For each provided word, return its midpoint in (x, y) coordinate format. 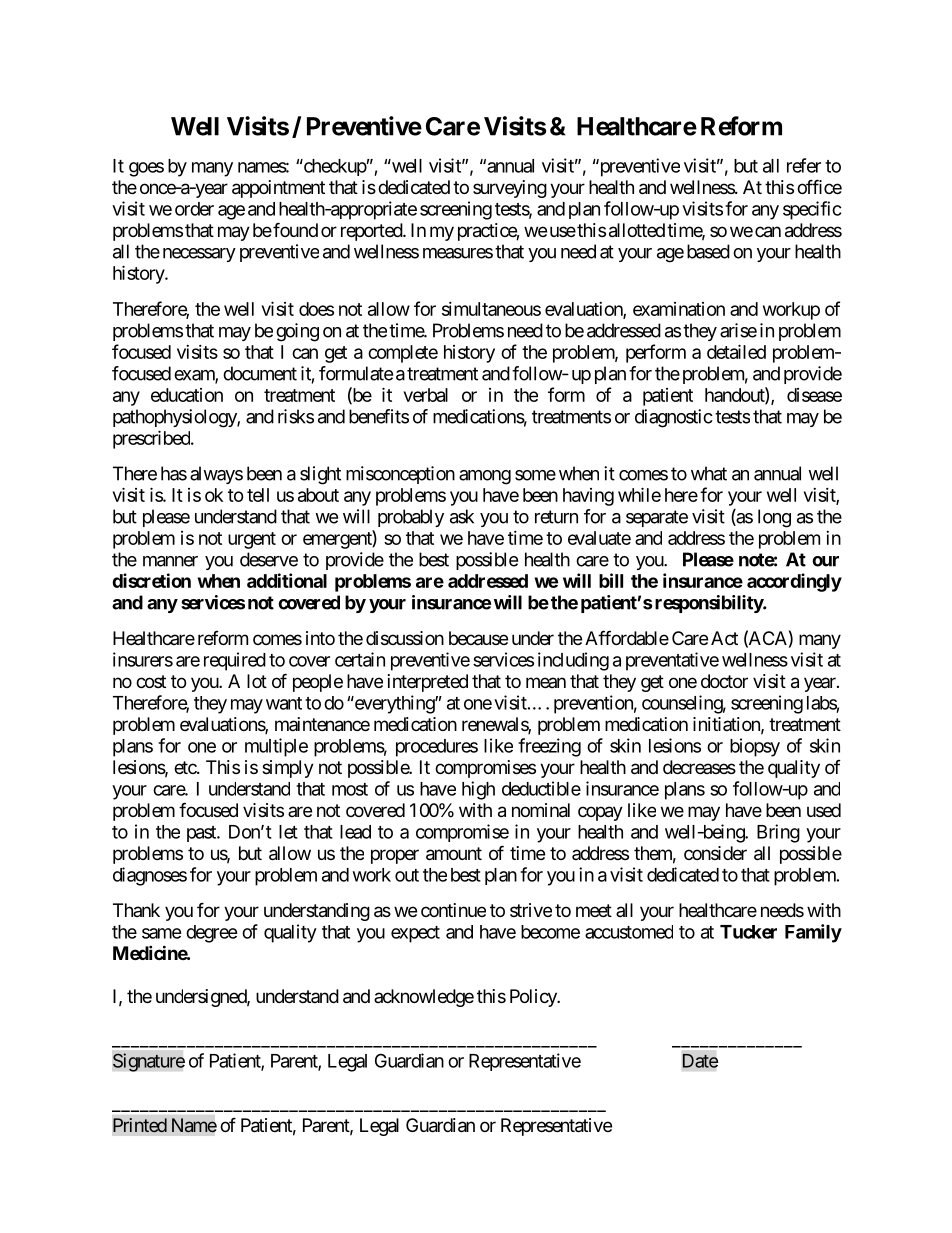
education (187, 395)
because (478, 638)
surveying (510, 189)
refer (804, 165)
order (194, 209)
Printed (140, 1125)
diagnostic (674, 418)
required (235, 661)
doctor (724, 681)
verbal (426, 395)
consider (715, 853)
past (202, 834)
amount (454, 854)
